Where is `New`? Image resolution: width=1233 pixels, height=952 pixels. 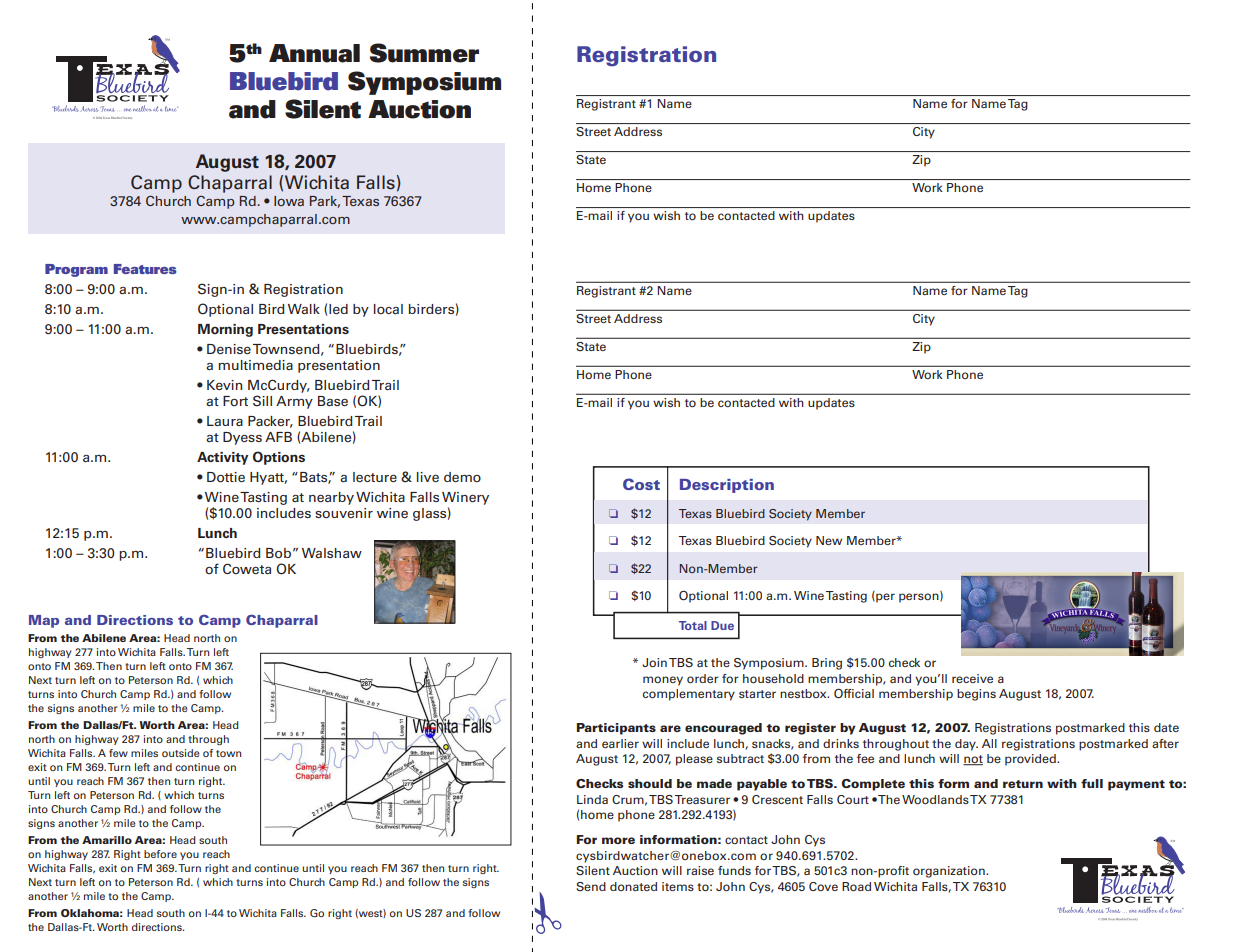
New is located at coordinates (829, 540).
